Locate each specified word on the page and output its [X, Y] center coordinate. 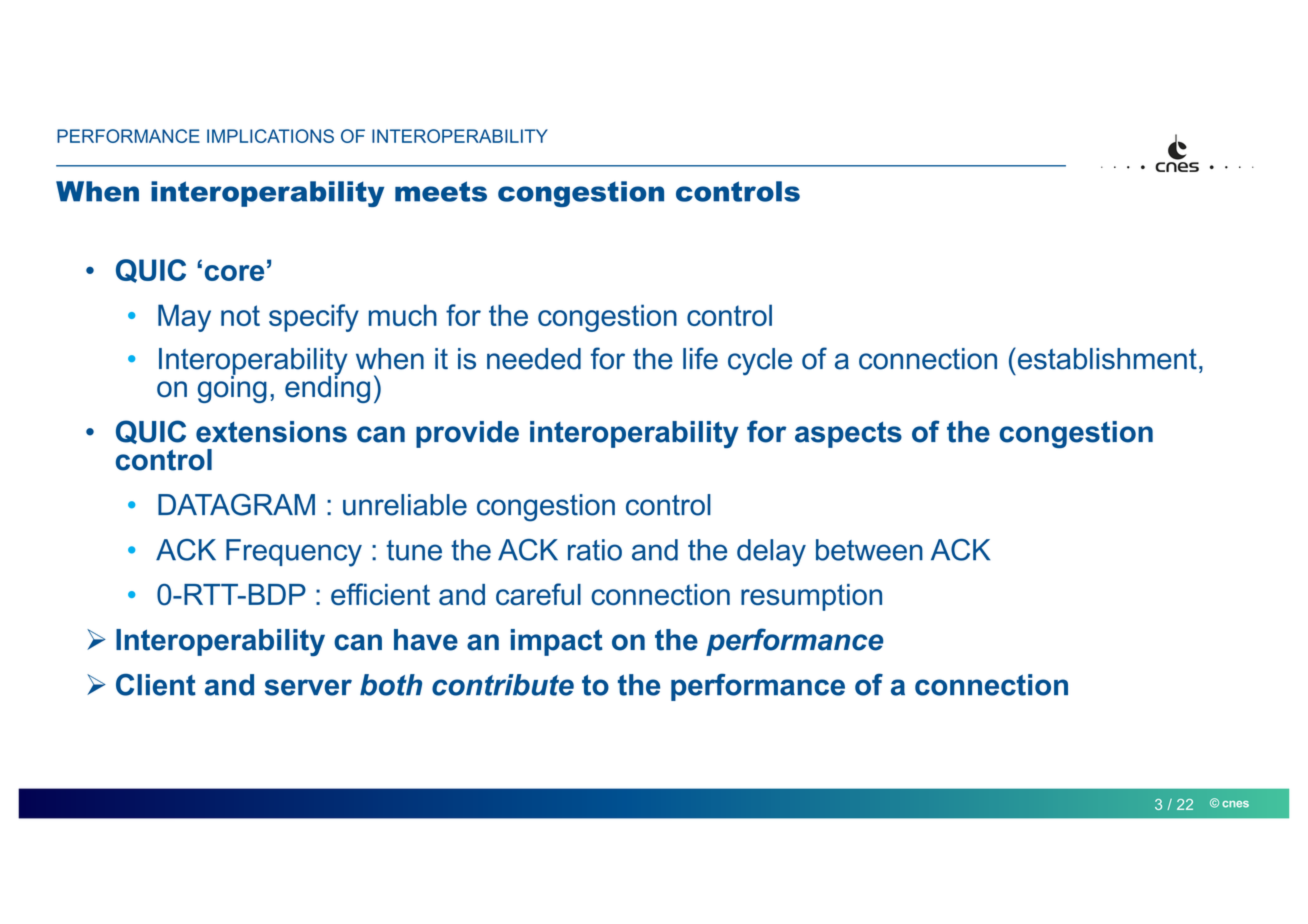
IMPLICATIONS [270, 136]
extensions [271, 432]
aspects [848, 434]
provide [467, 434]
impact [556, 642]
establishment [1106, 358]
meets [441, 191]
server [308, 687]
